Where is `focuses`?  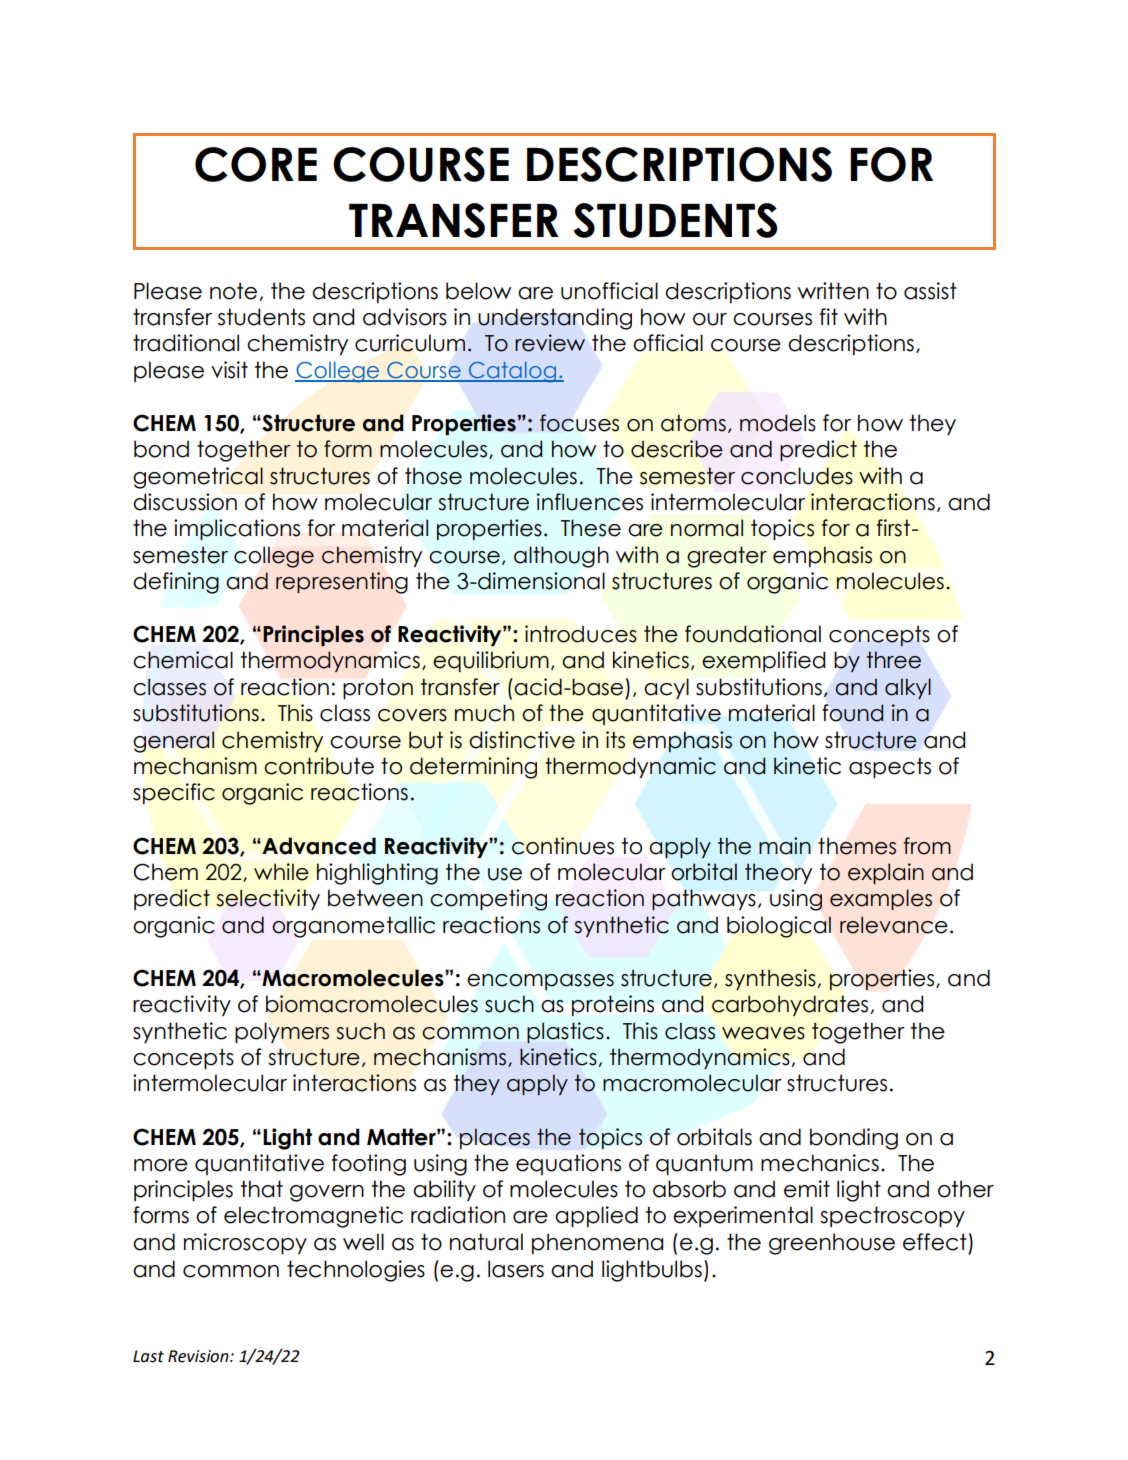 focuses is located at coordinates (579, 423).
